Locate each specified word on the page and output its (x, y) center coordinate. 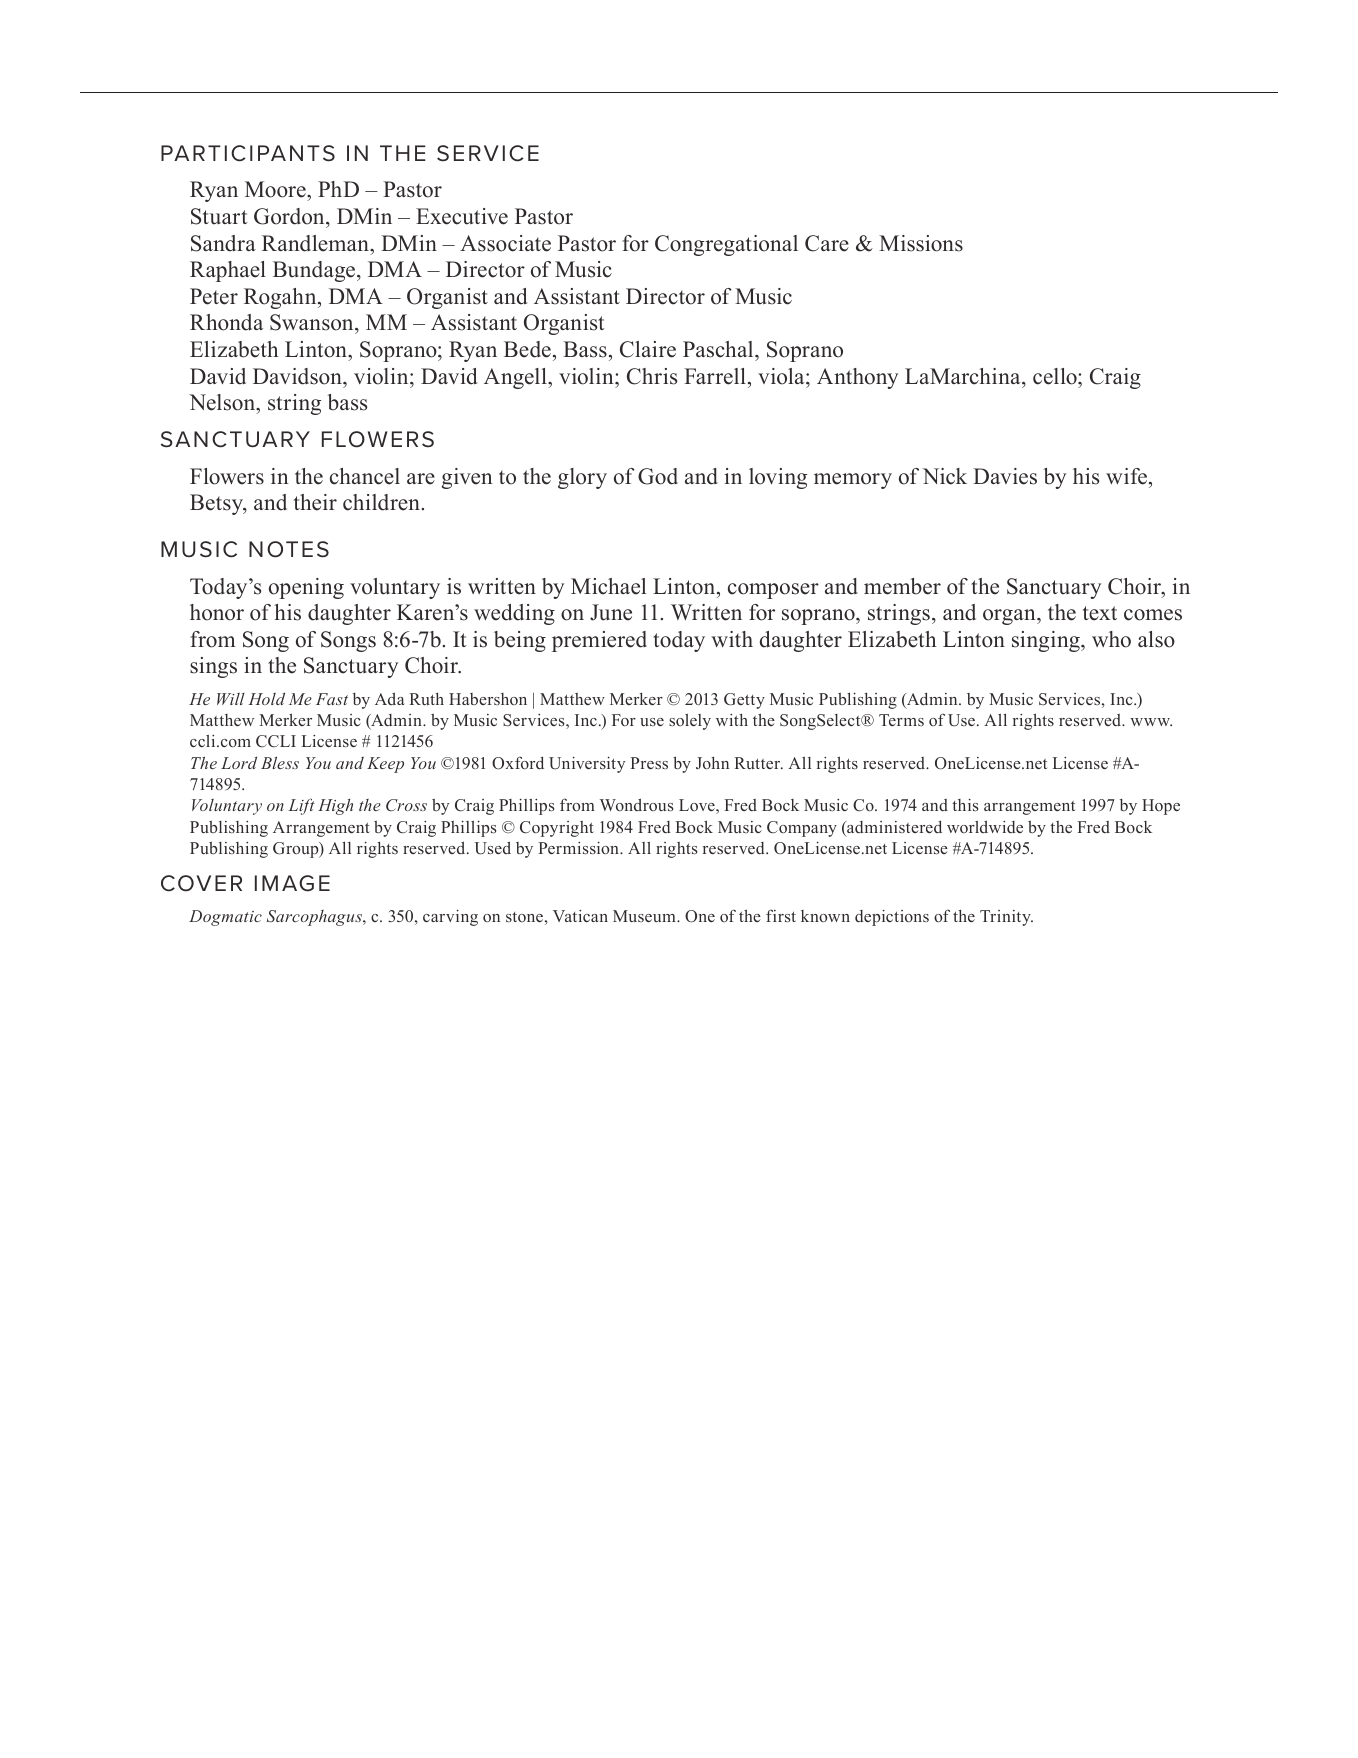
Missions (921, 243)
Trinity (1006, 918)
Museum (645, 916)
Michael (608, 586)
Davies (1005, 476)
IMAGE (292, 883)
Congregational (726, 245)
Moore (276, 191)
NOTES (289, 549)
